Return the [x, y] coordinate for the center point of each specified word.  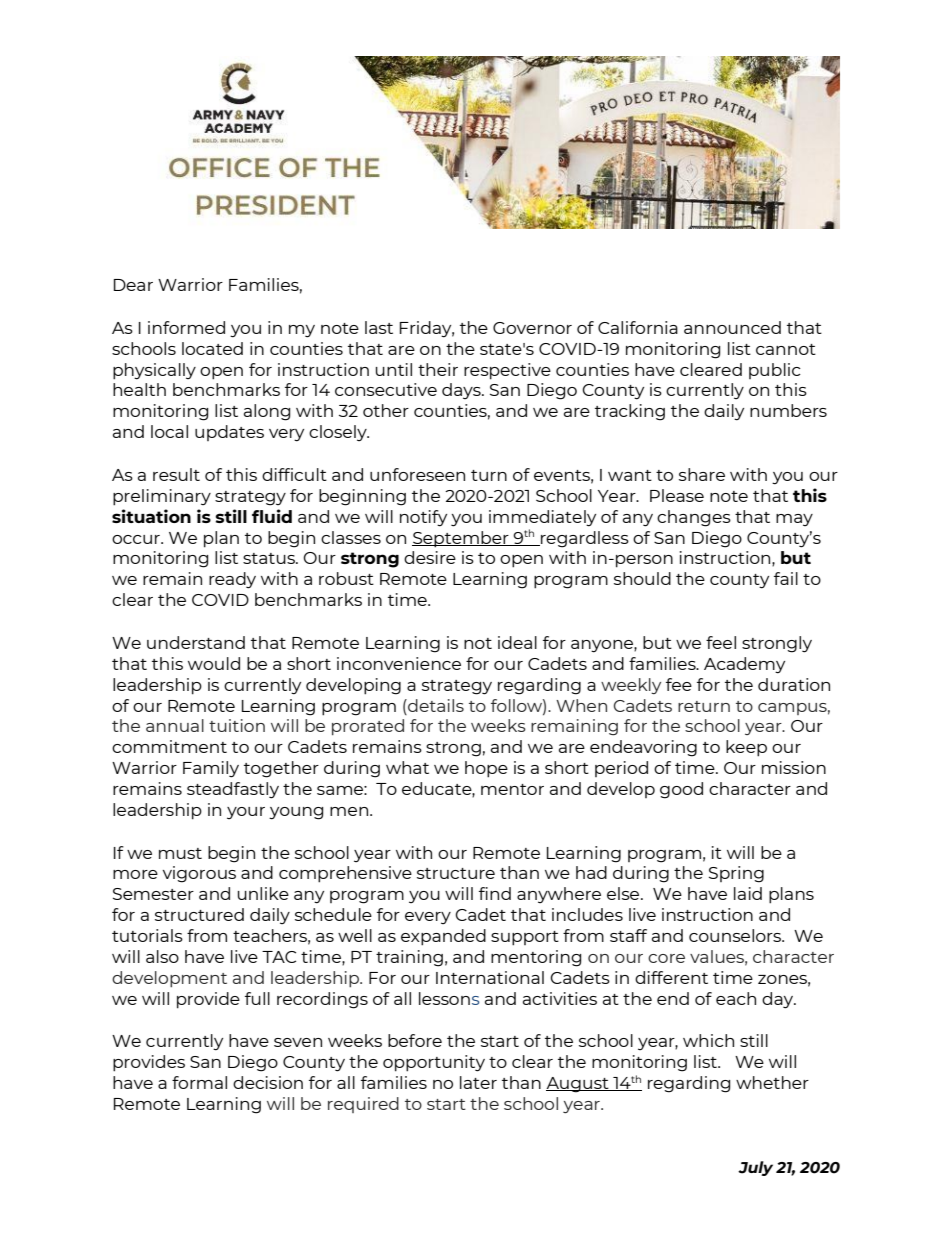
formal [199, 1082]
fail [786, 578]
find [495, 893]
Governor [532, 328]
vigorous [199, 874]
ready [232, 580]
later [478, 1082]
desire [430, 557]
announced [732, 327]
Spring [736, 874]
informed [186, 327]
